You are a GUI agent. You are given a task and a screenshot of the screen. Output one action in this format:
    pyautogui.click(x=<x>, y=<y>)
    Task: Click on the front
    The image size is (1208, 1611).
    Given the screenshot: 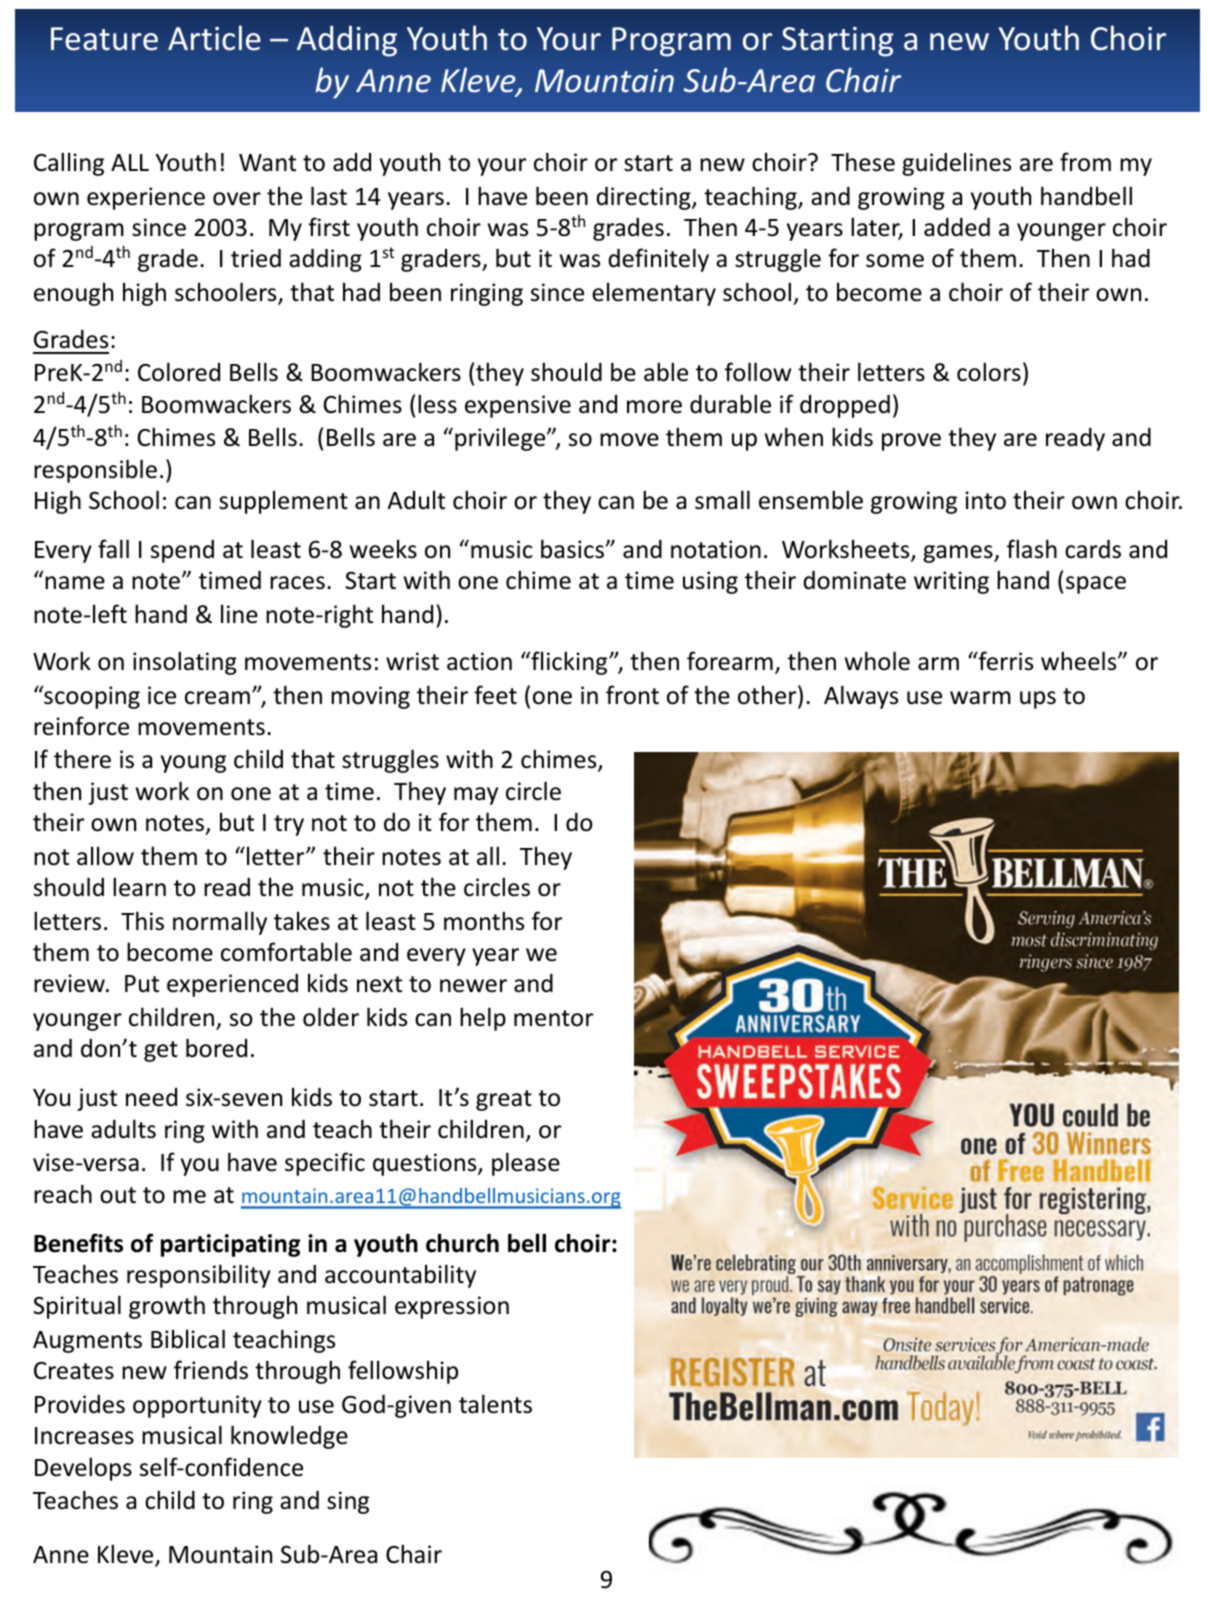 What is the action you would take?
    pyautogui.click(x=632, y=695)
